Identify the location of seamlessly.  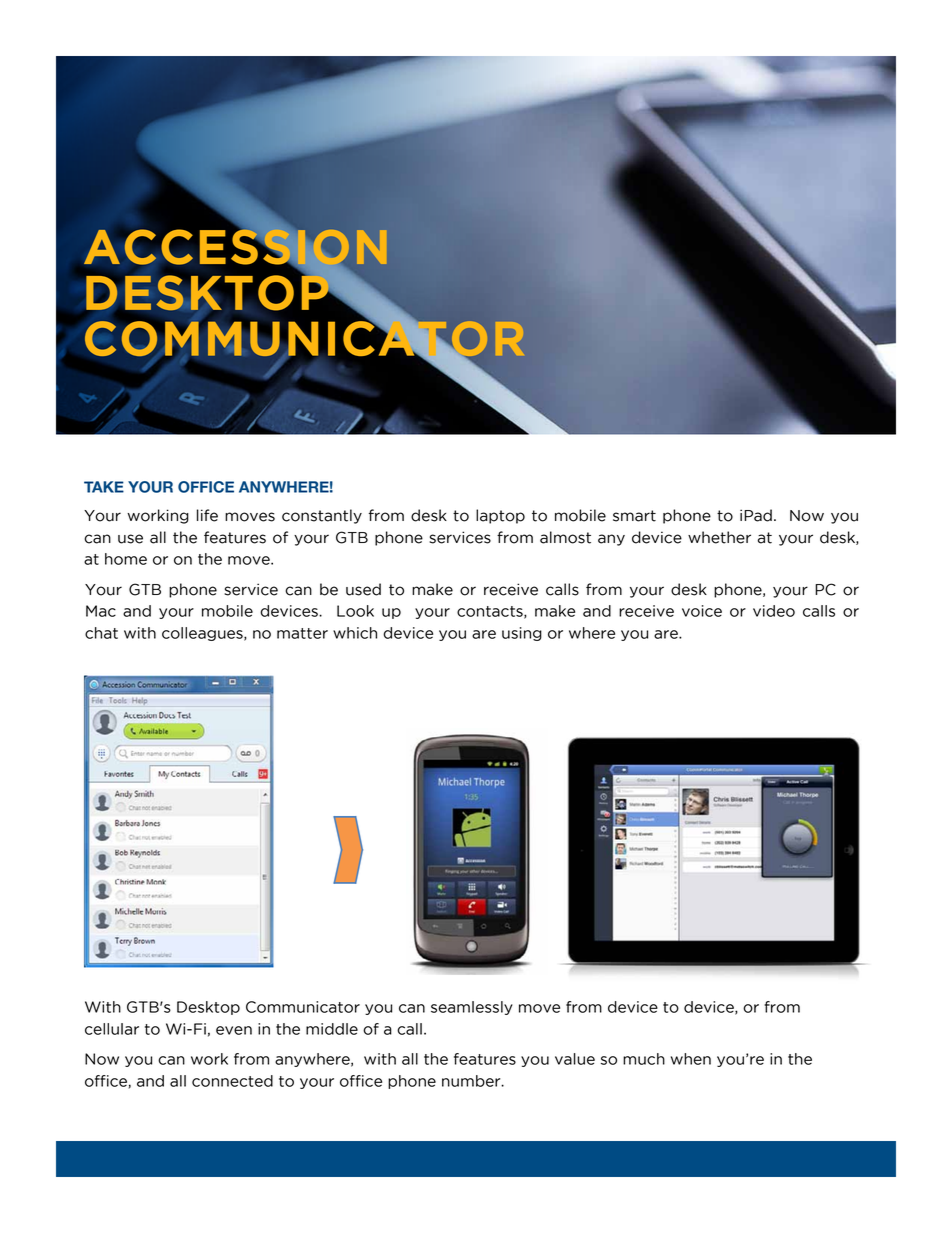
(472, 1008).
